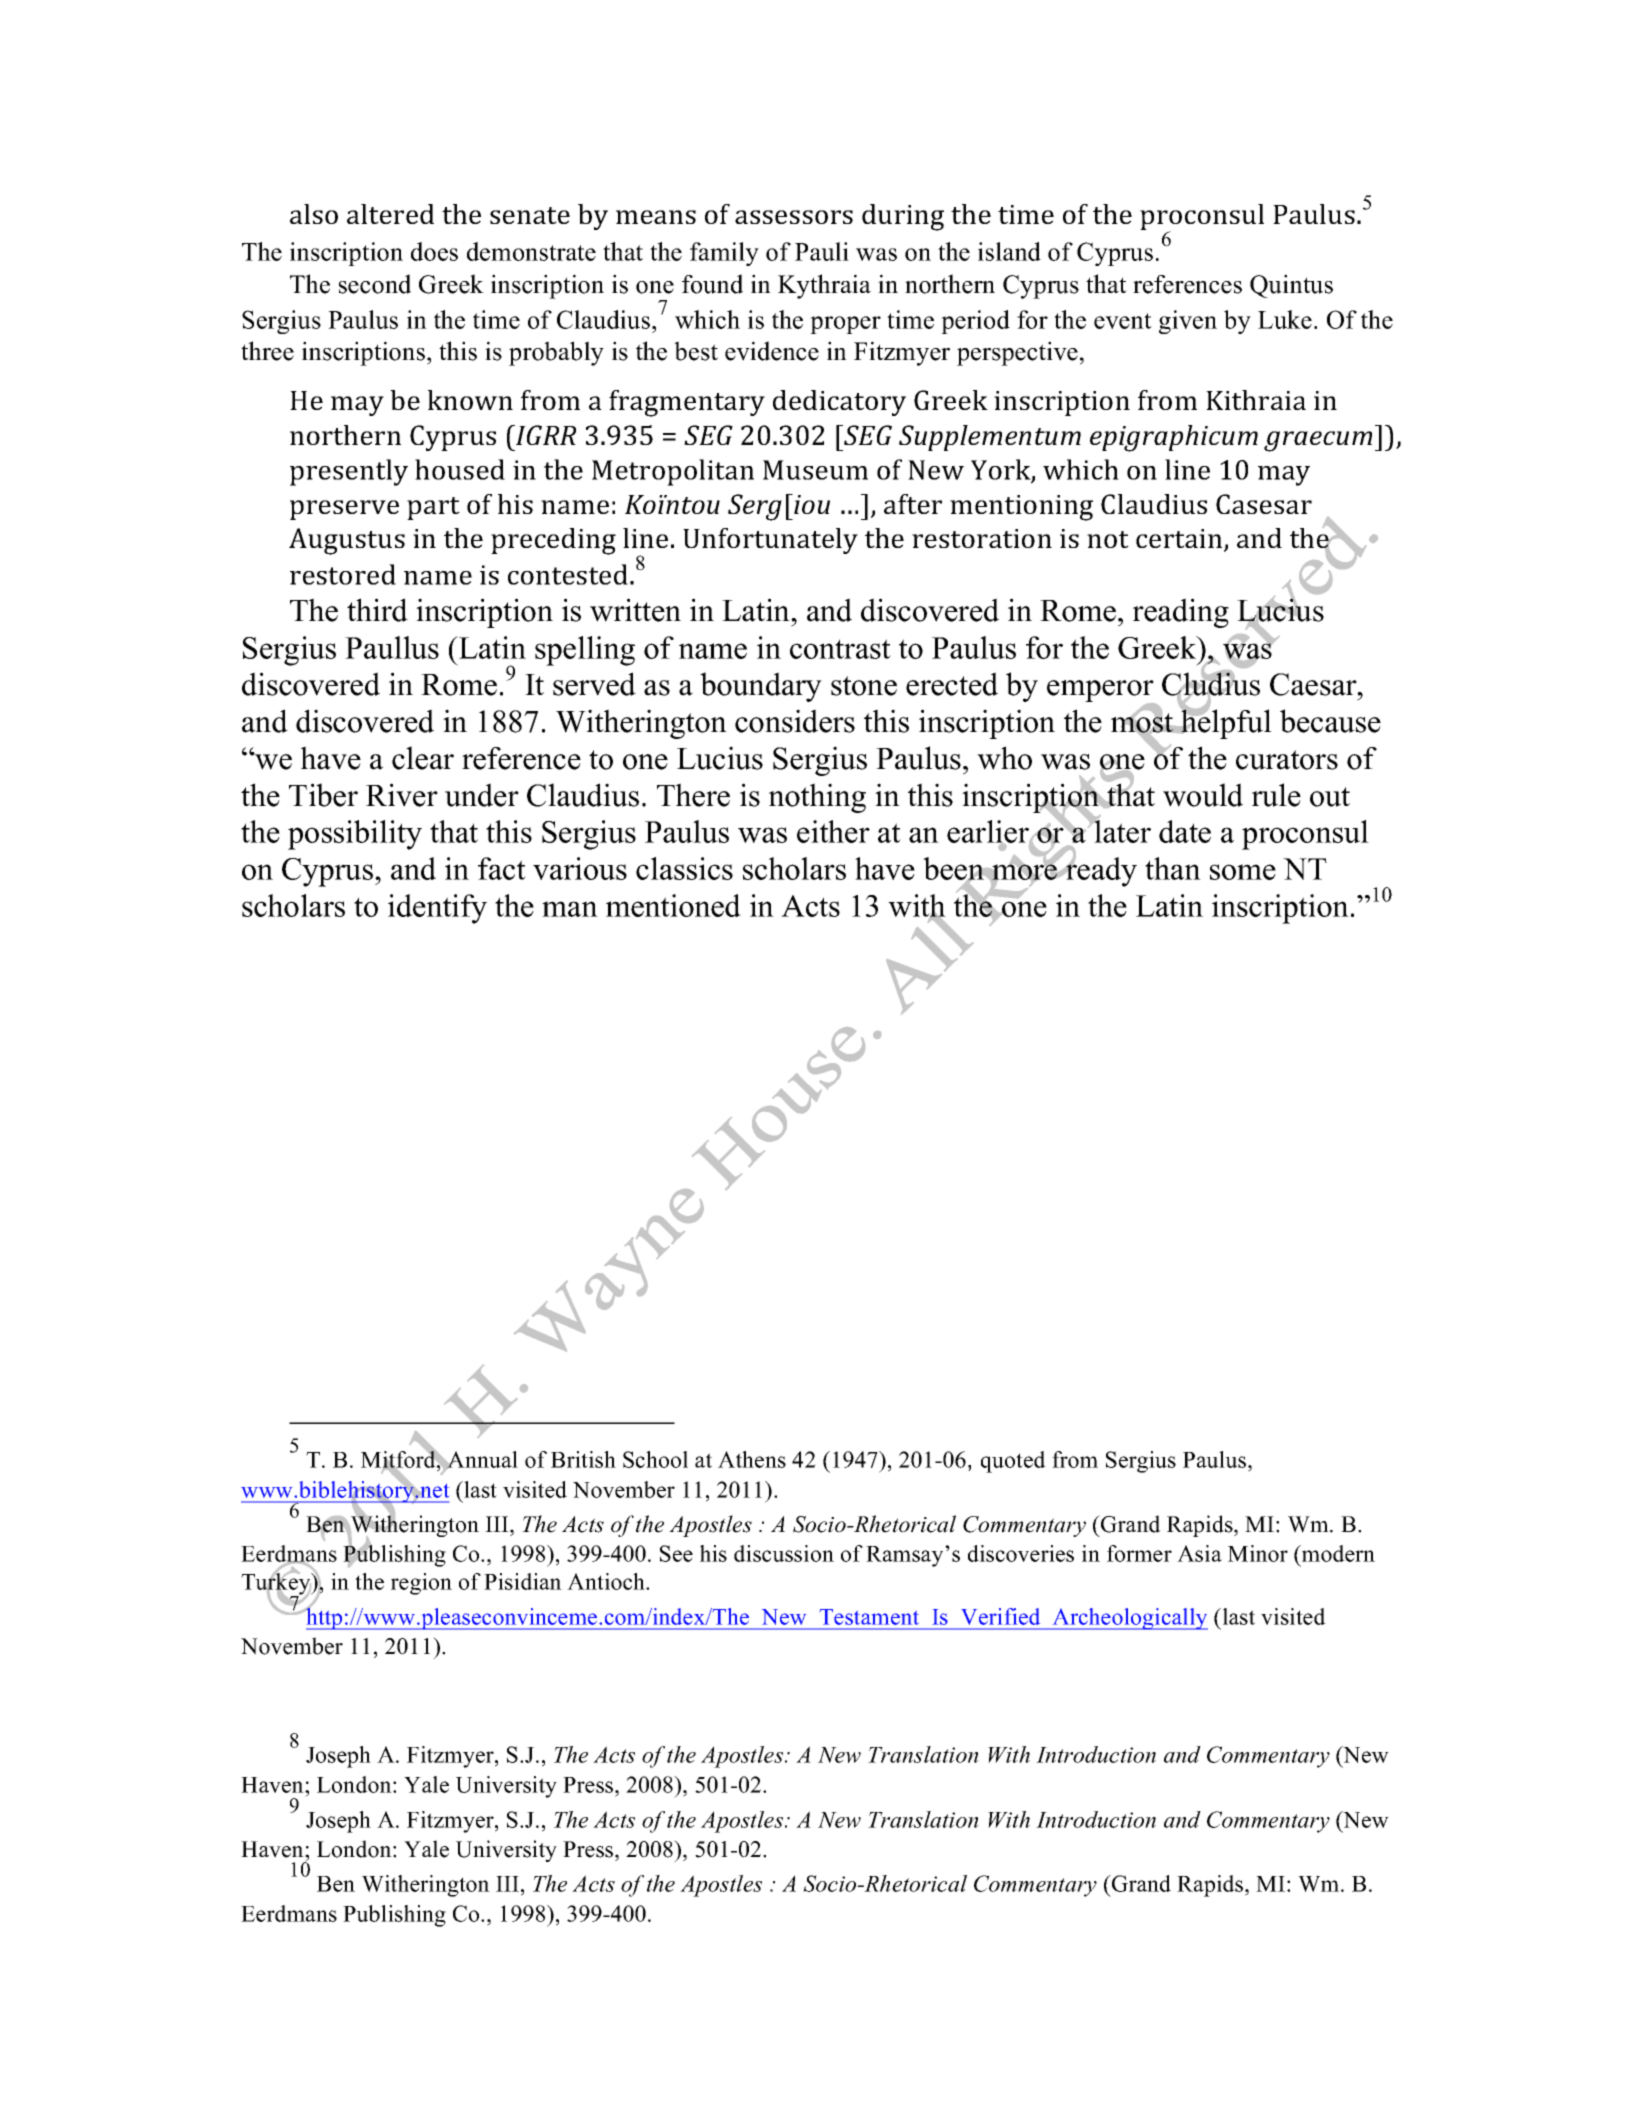  I want to click on identify, so click(437, 909).
